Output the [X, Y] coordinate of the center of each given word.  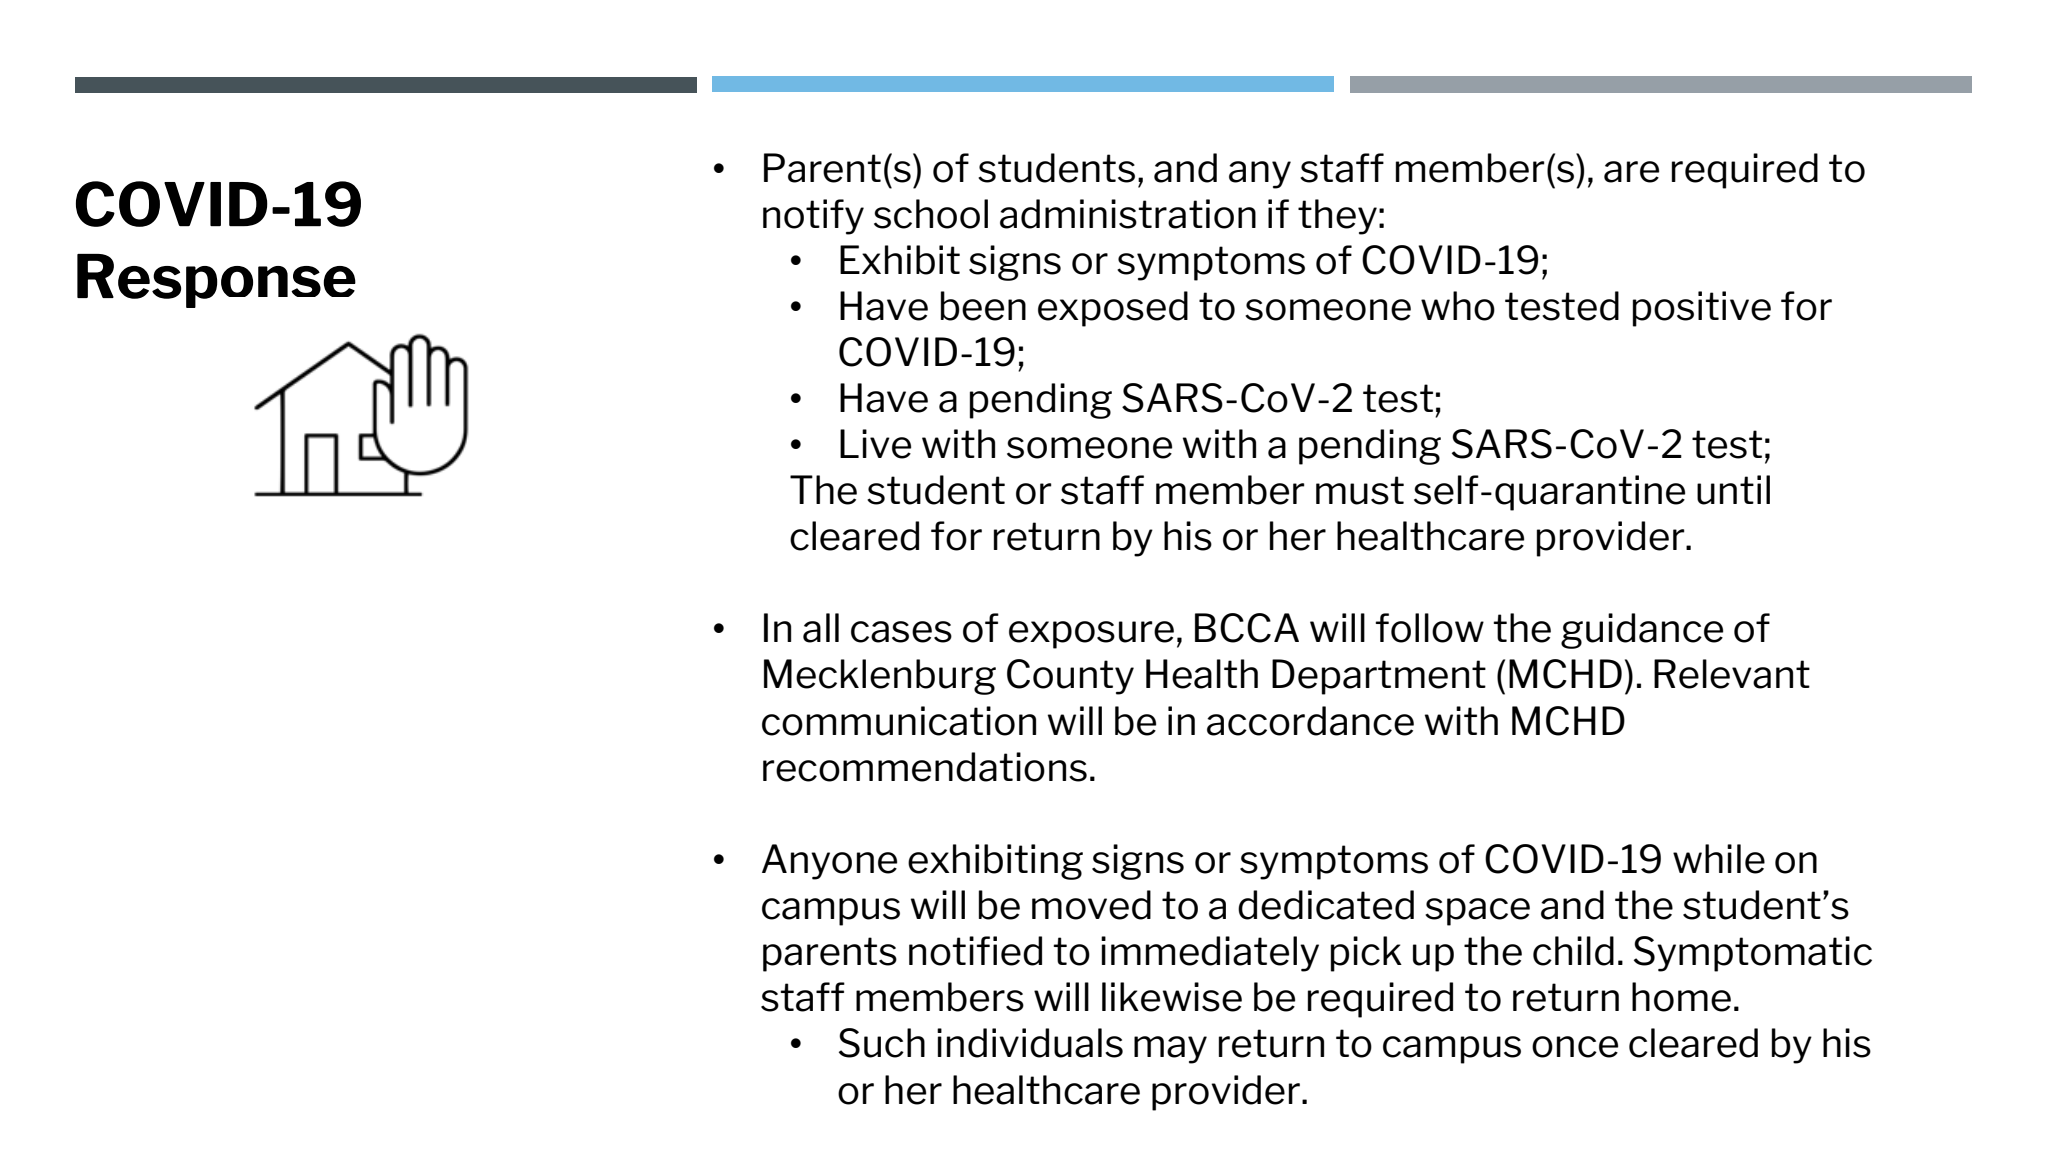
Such [882, 1043]
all [821, 628]
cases [901, 632]
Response [216, 281]
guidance [1642, 631]
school [931, 214]
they [1337, 217]
